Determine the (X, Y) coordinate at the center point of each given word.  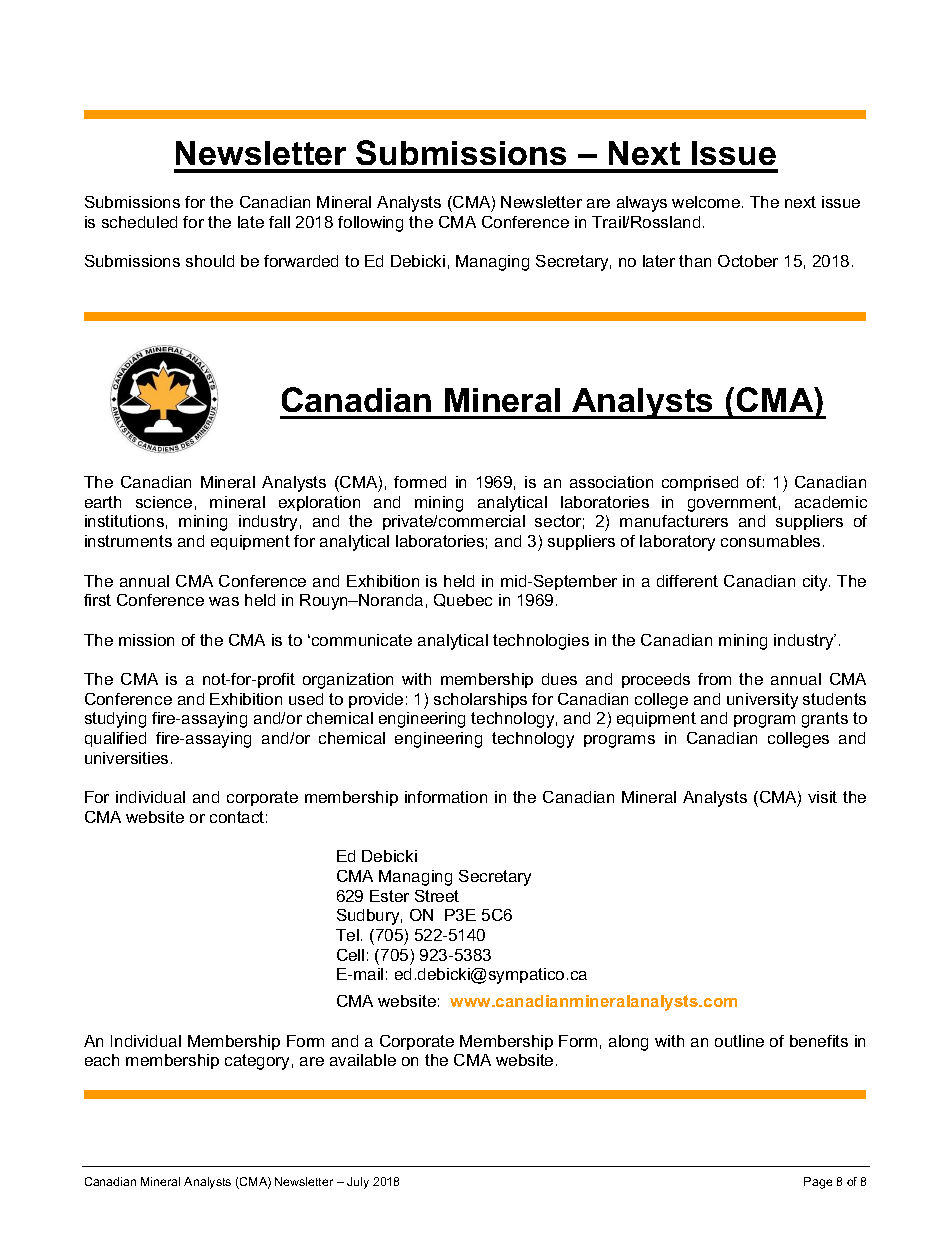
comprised (700, 483)
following (370, 224)
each (102, 1060)
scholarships (480, 700)
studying (115, 720)
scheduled (139, 222)
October (748, 261)
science (164, 502)
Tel (347, 935)
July (358, 1183)
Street (437, 896)
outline (739, 1041)
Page (818, 1183)
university (762, 701)
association (611, 482)
